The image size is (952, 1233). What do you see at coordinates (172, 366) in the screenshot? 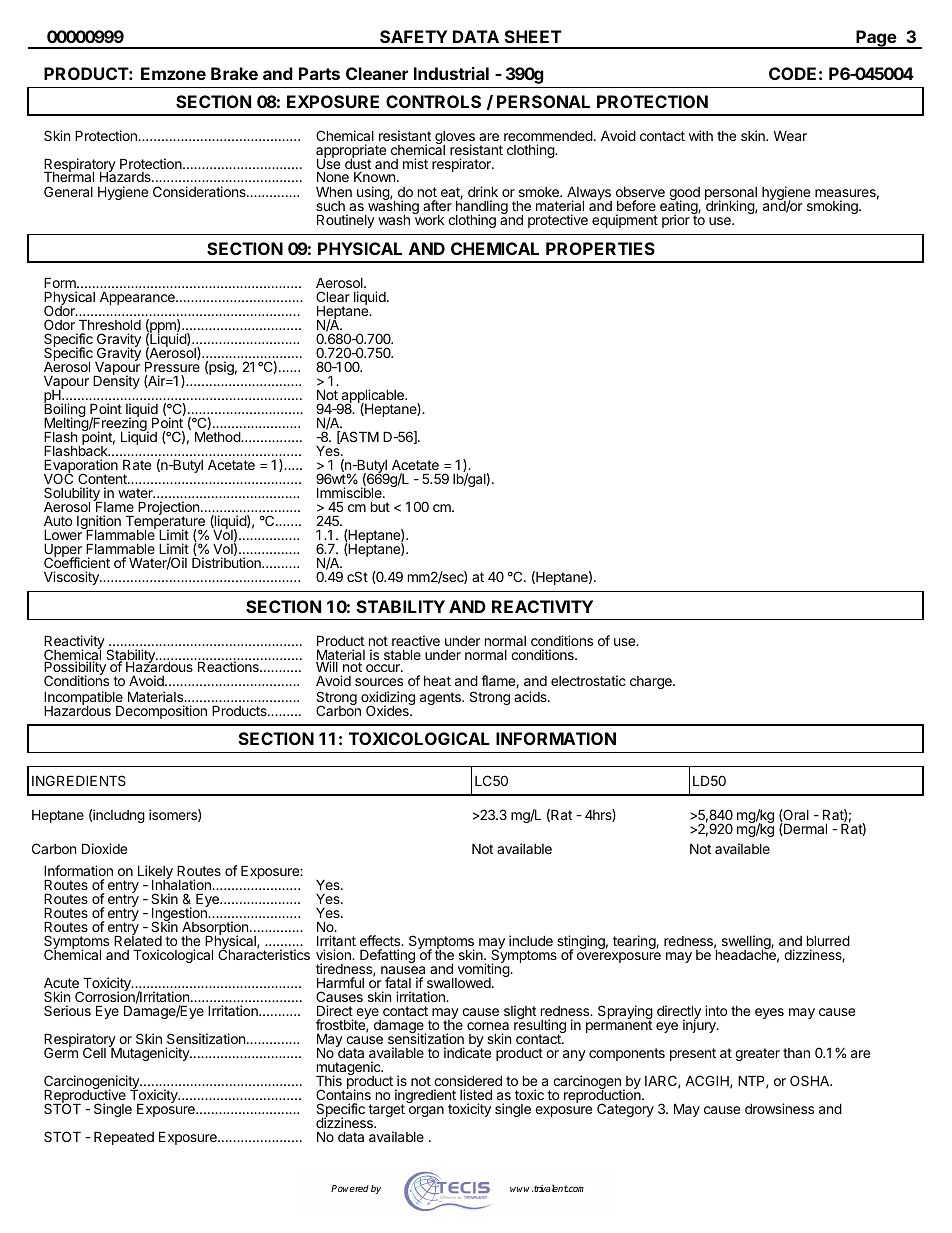
I see `Pressure` at bounding box center [172, 366].
